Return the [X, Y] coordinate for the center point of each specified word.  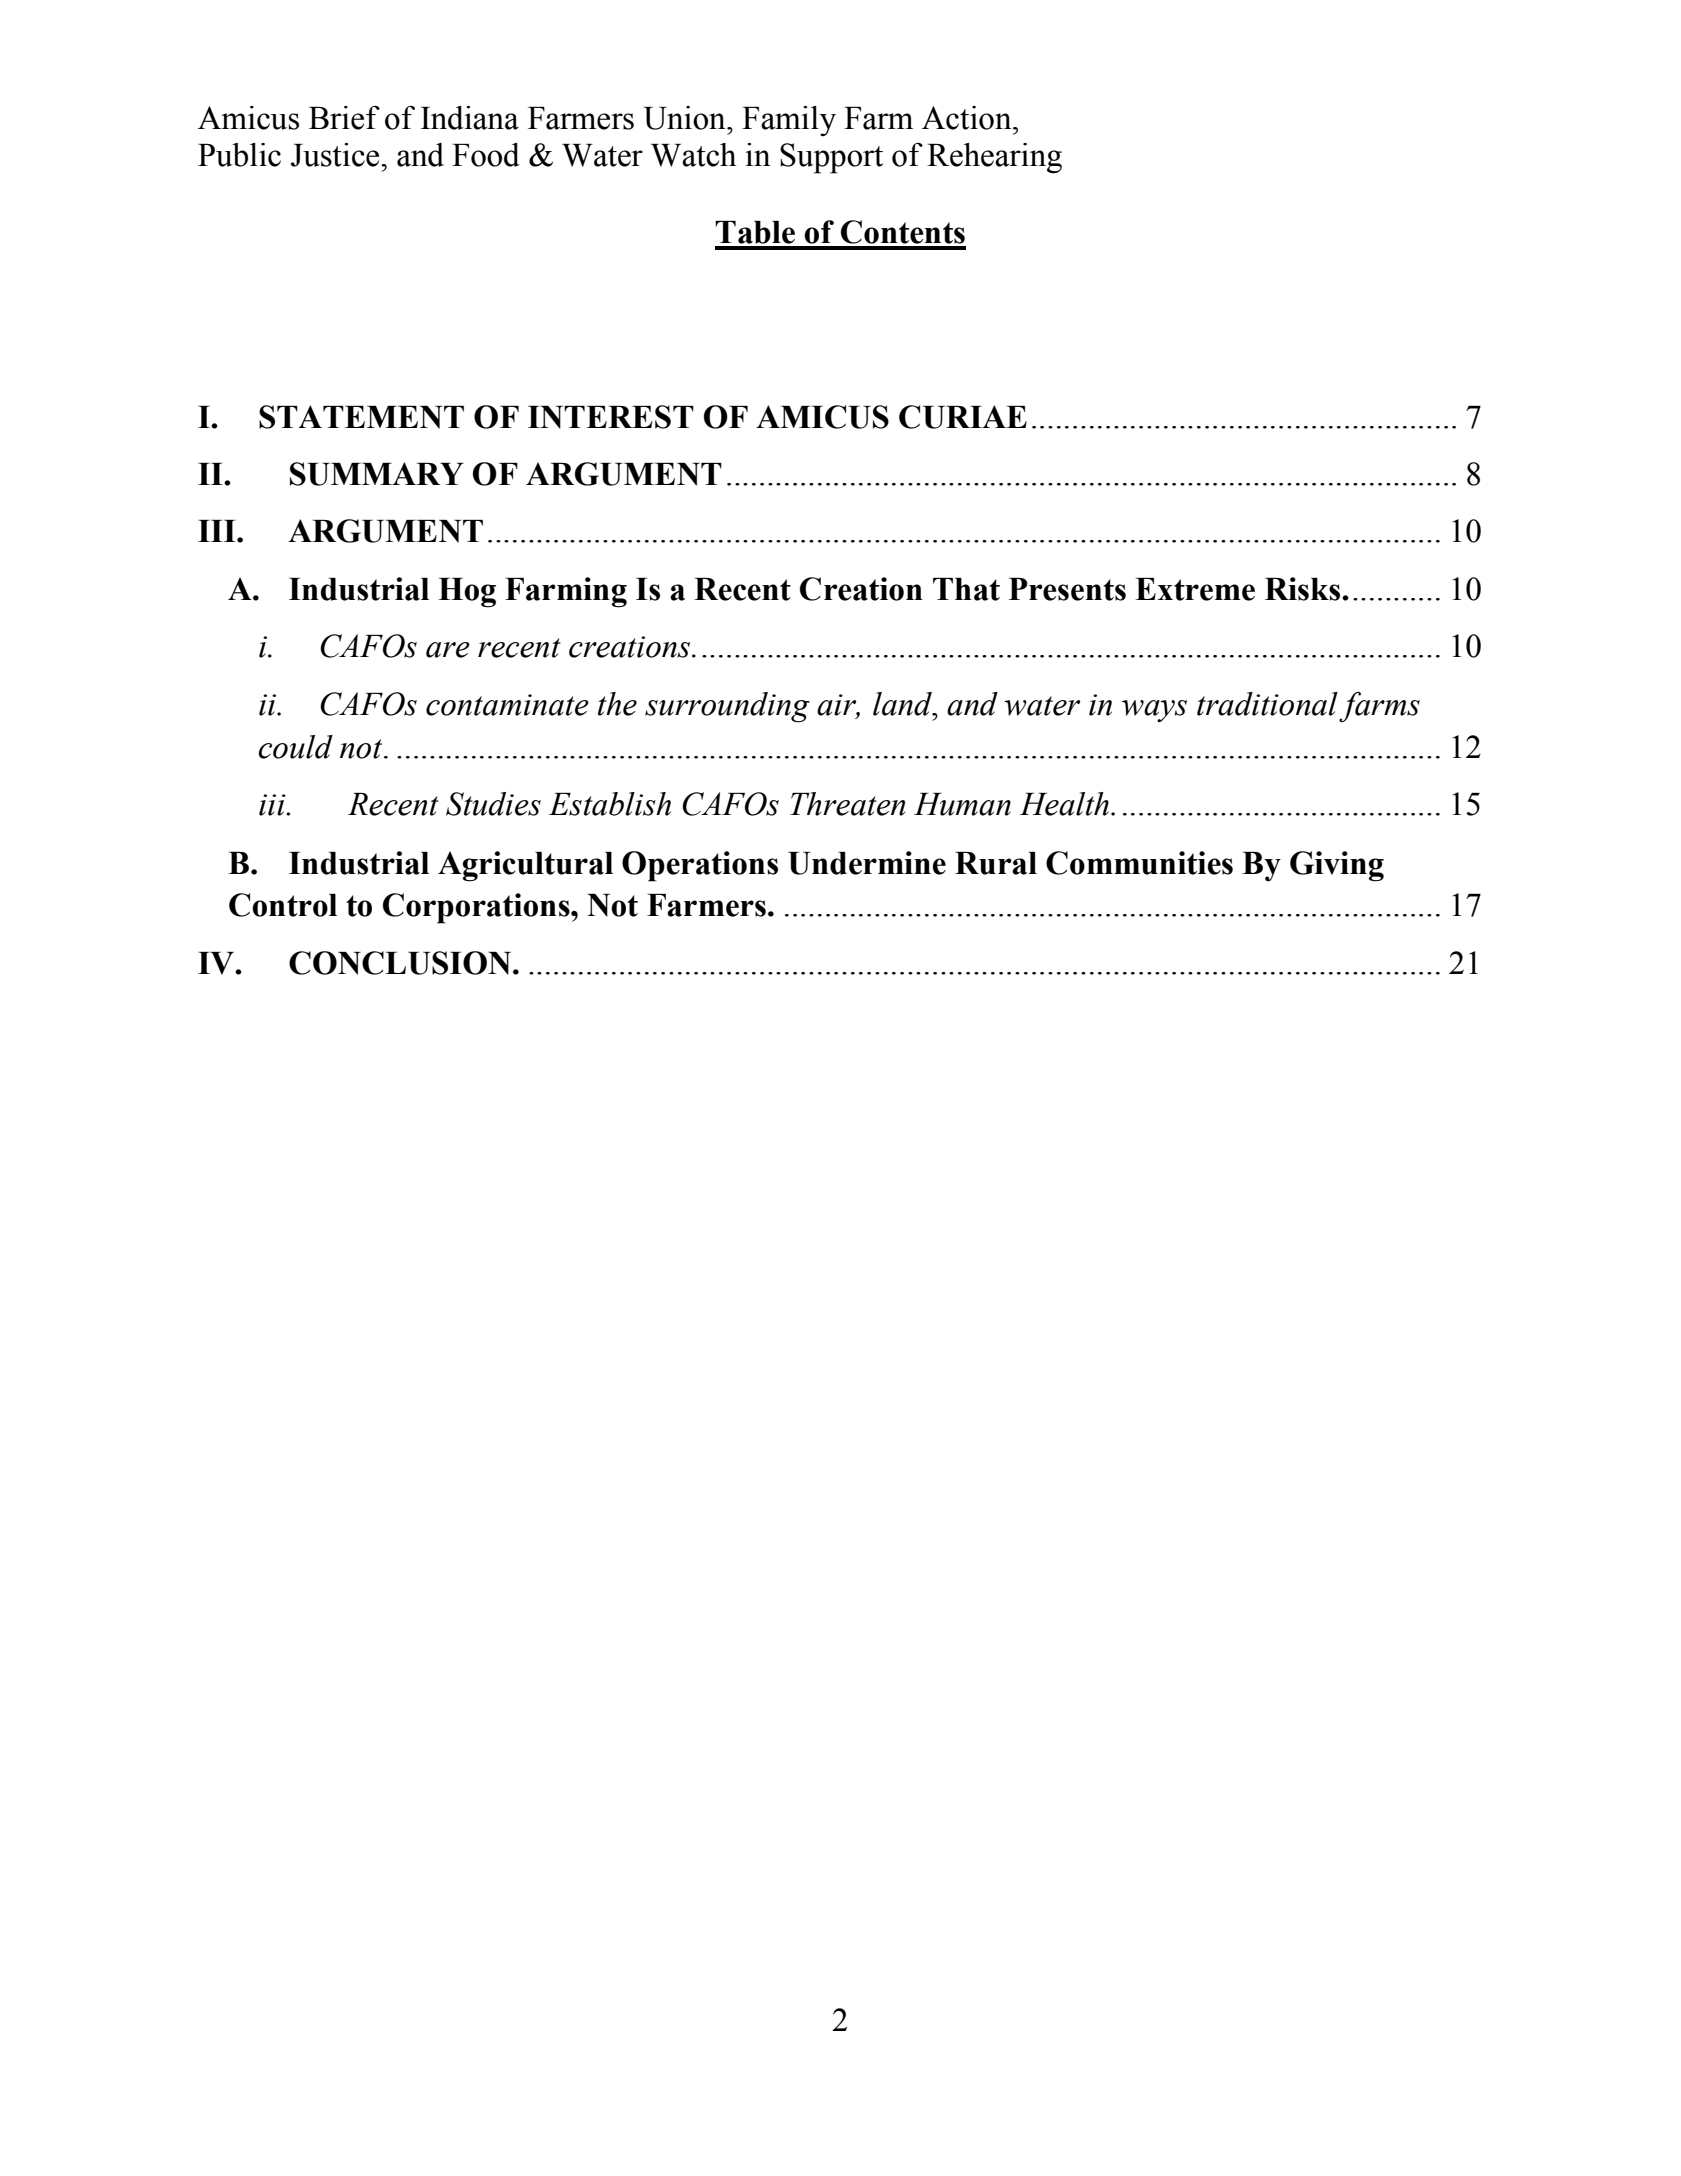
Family [789, 121]
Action [968, 118]
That [966, 589]
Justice [336, 155]
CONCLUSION [401, 963]
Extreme [1195, 589]
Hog [467, 593]
